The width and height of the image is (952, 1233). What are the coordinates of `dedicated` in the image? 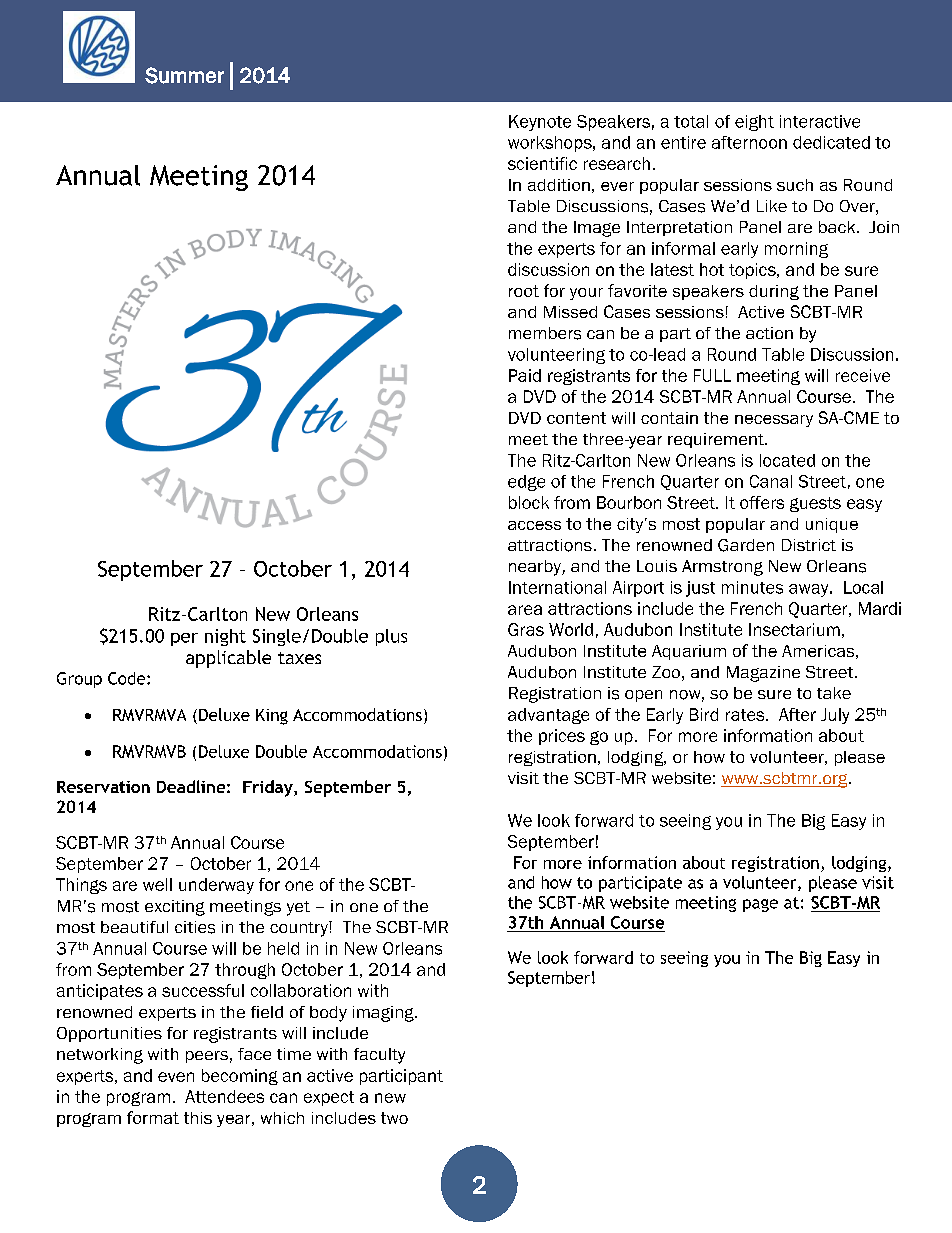 It's located at (831, 142).
